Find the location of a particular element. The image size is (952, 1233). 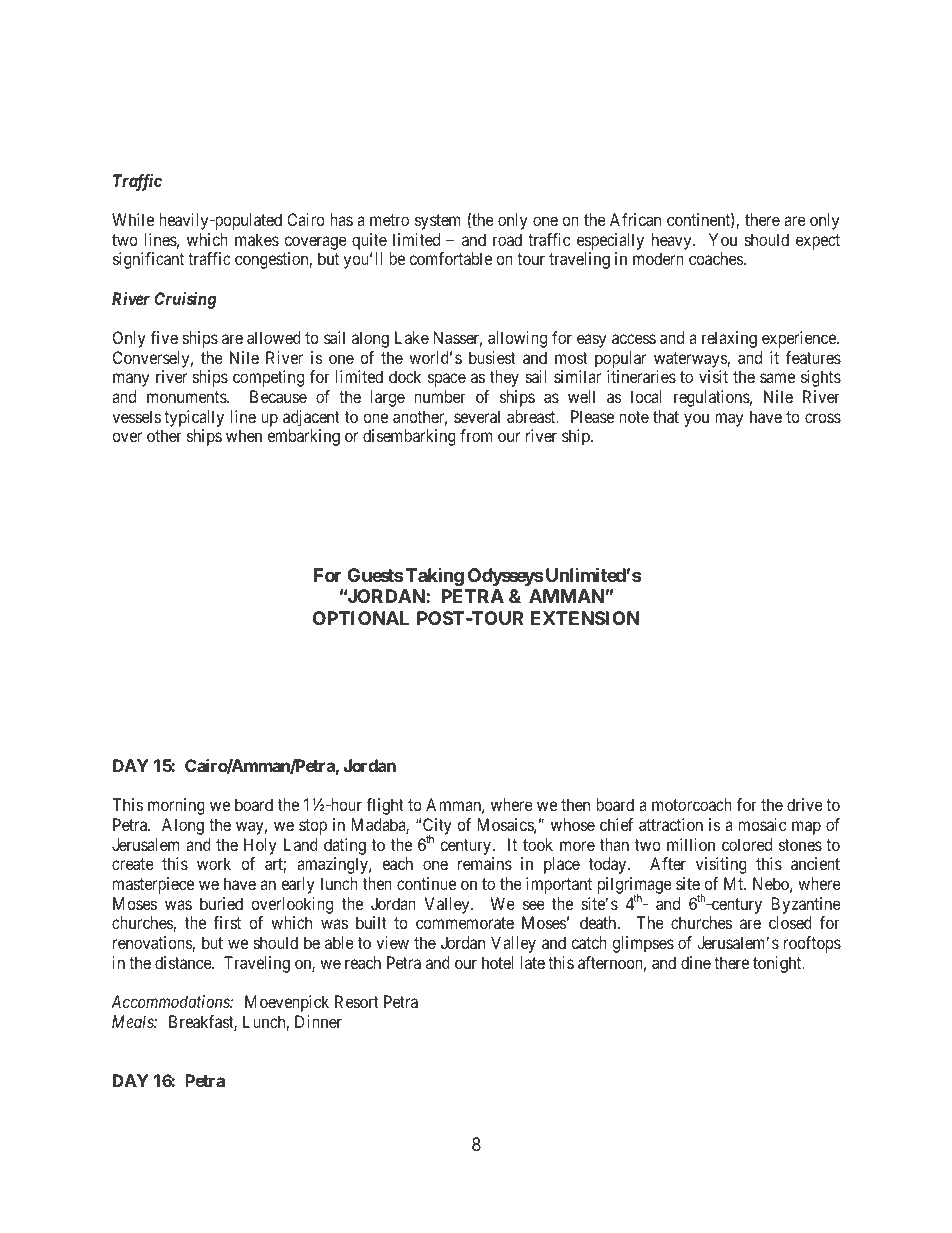

typically is located at coordinates (194, 418).
